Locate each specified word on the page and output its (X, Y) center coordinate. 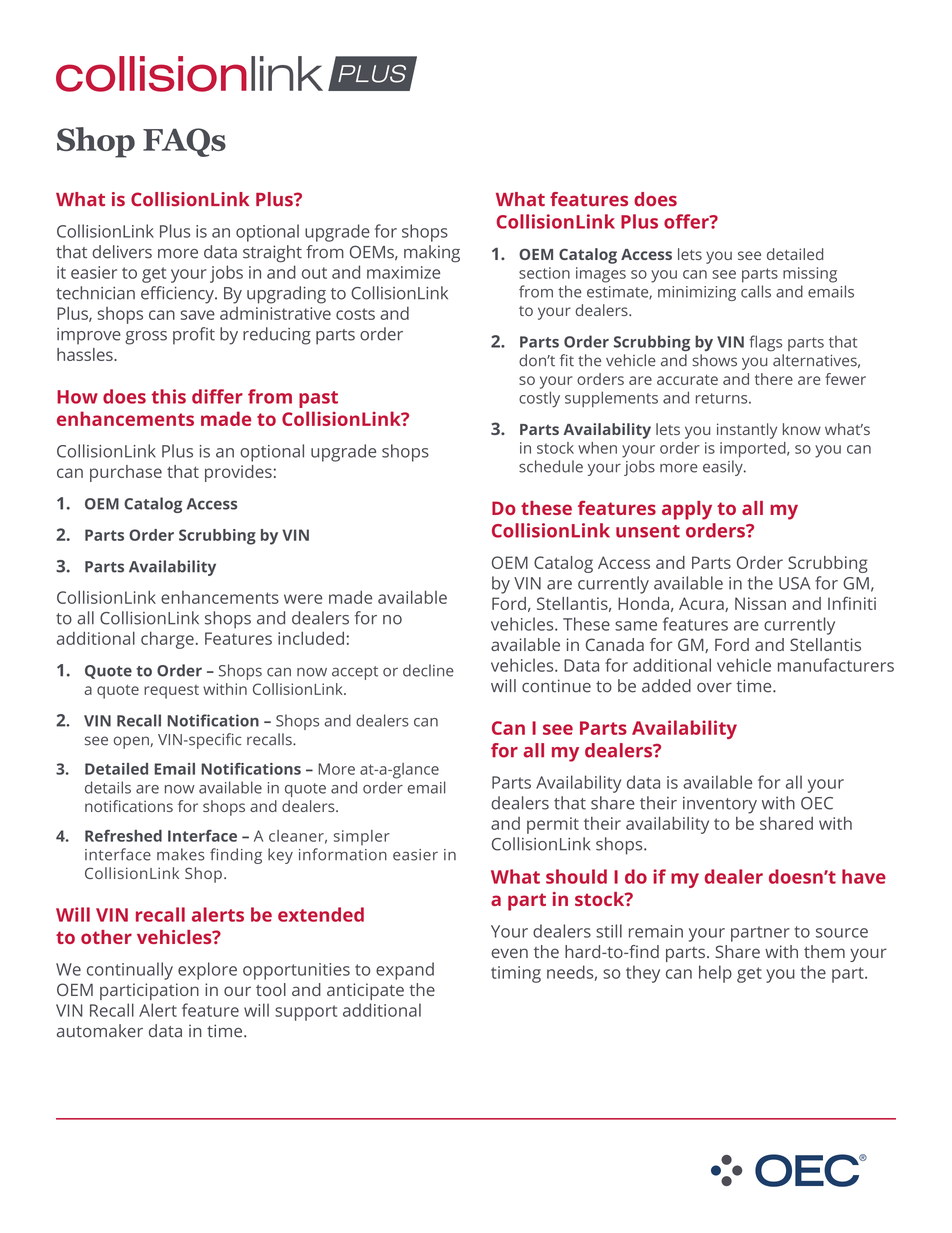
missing (810, 275)
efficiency (178, 295)
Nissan (760, 603)
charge (167, 640)
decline (428, 670)
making (432, 254)
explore (207, 971)
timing (516, 974)
